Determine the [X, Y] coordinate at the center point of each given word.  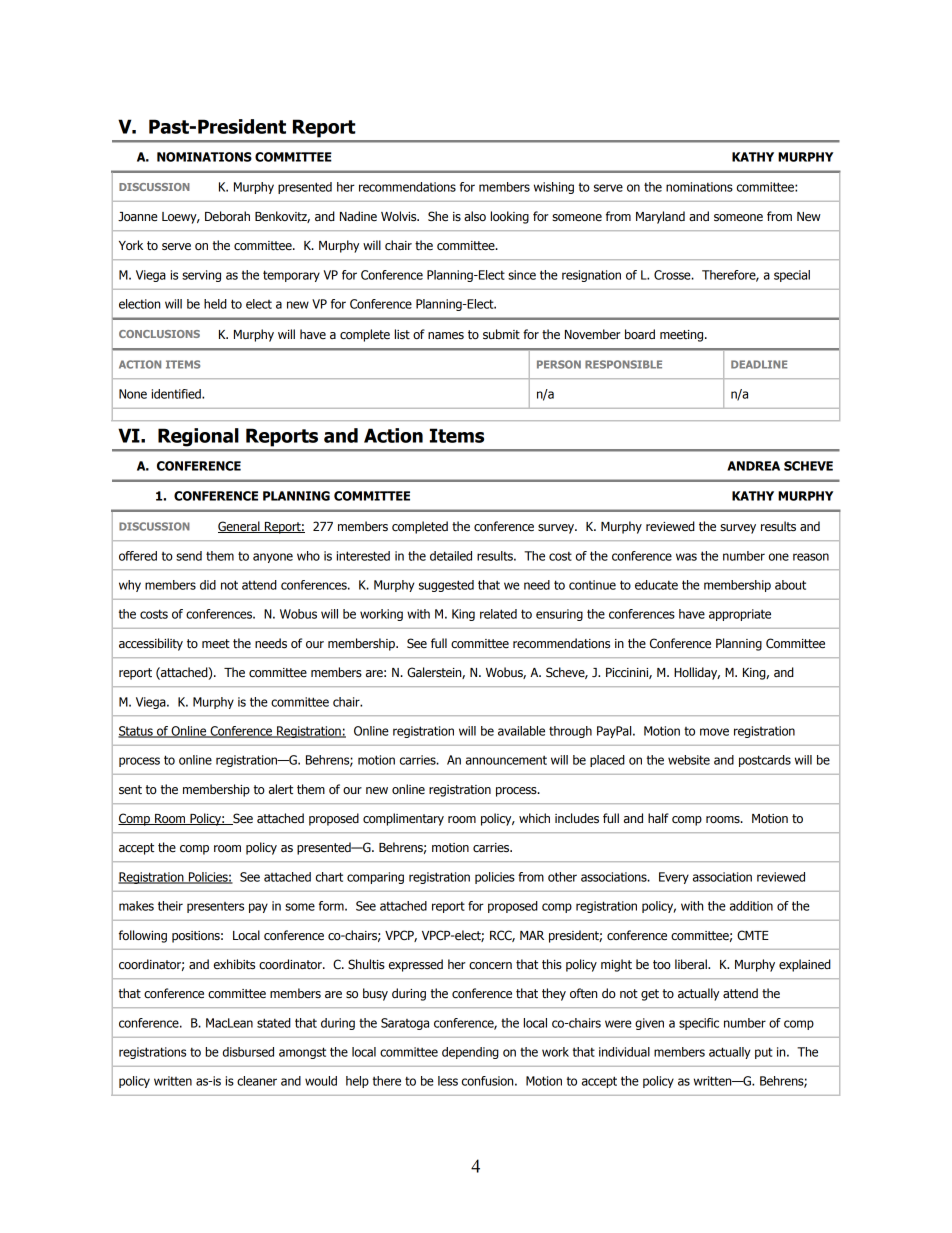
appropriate [740, 615]
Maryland [660, 217]
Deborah [227, 216]
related [498, 614]
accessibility [151, 644]
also [475, 216]
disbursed [248, 1052]
